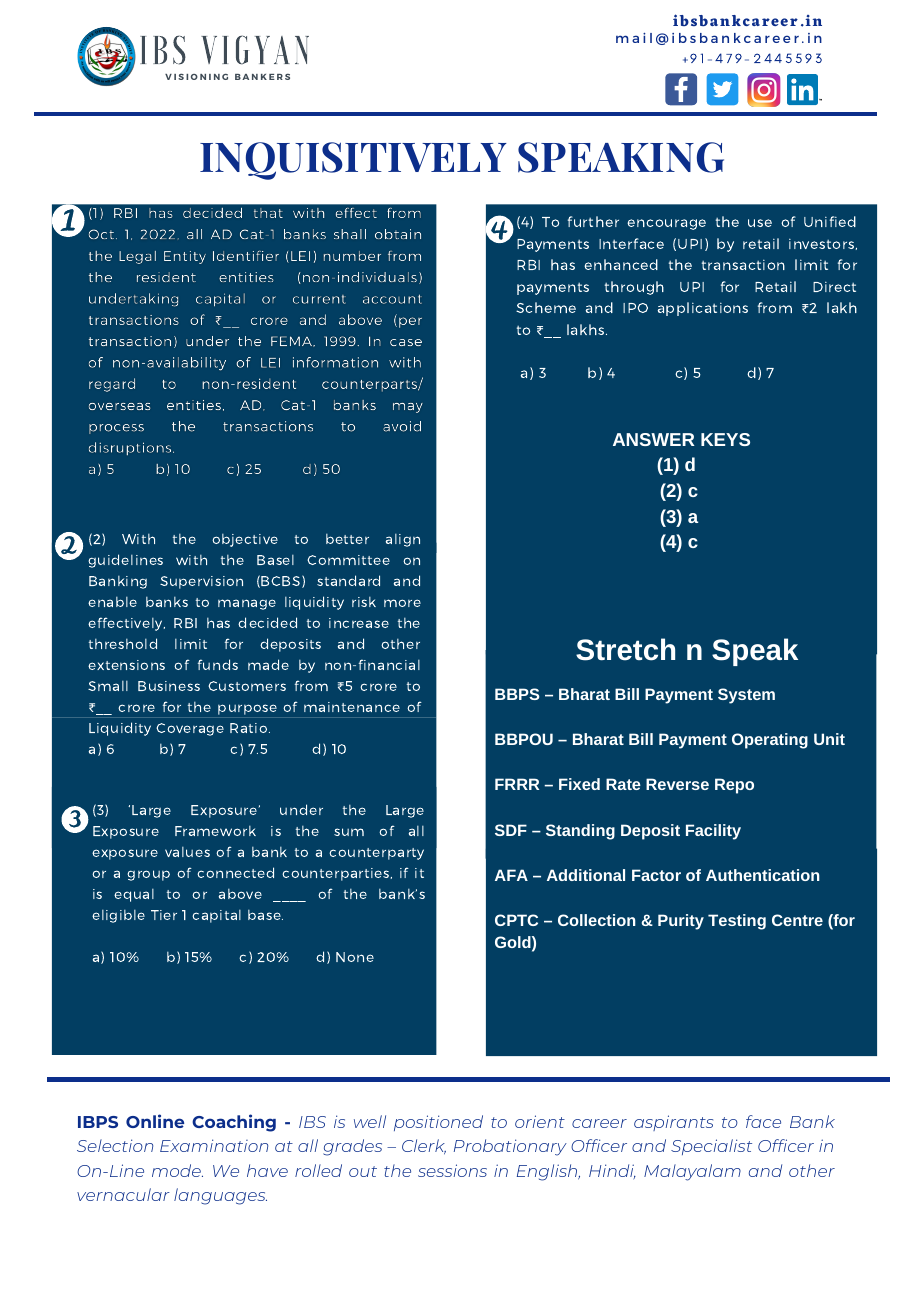 The height and width of the image is (1308, 924). I want to click on further, so click(593, 221).
